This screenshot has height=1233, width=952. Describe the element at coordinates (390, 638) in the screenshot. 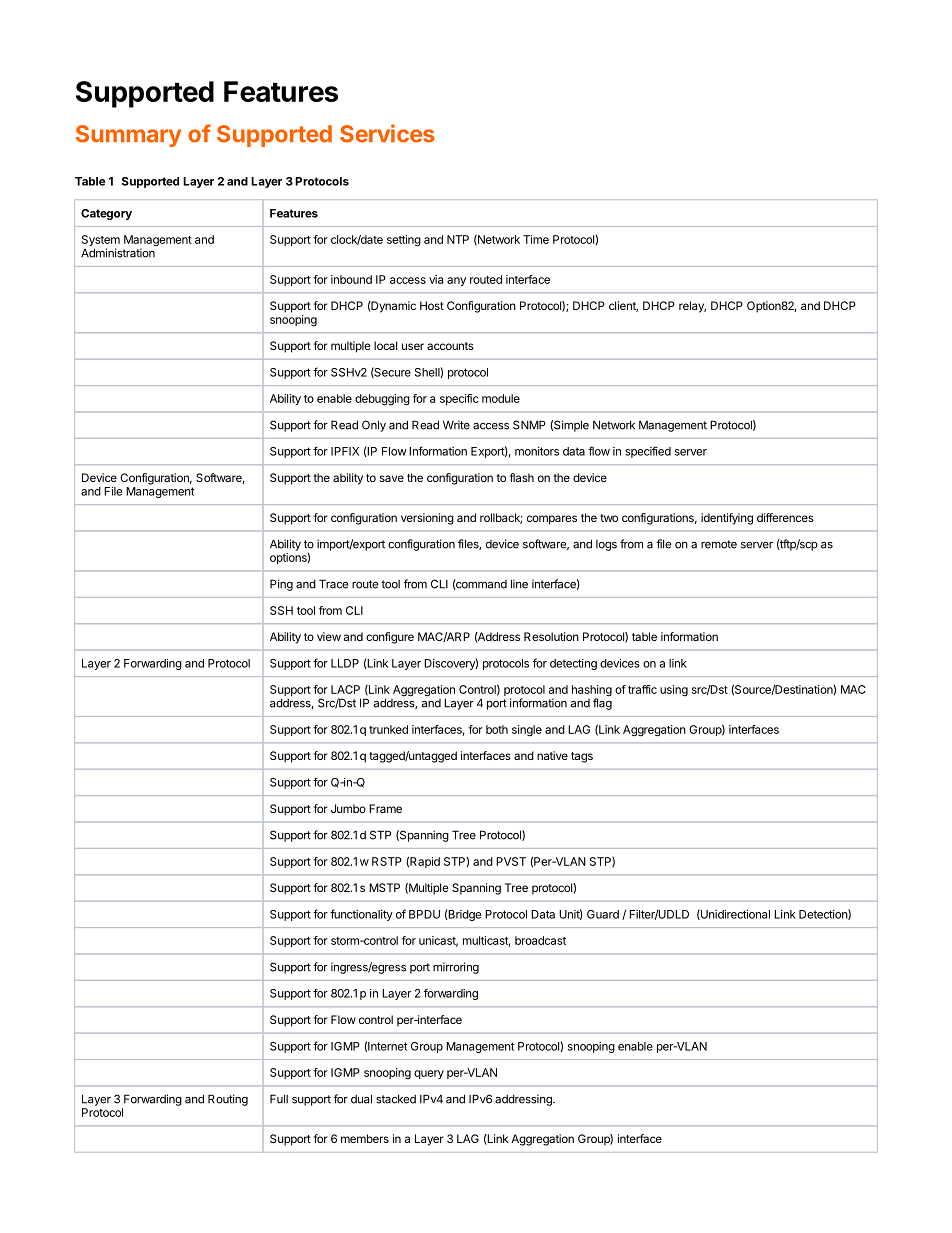

I see `configure` at that location.
